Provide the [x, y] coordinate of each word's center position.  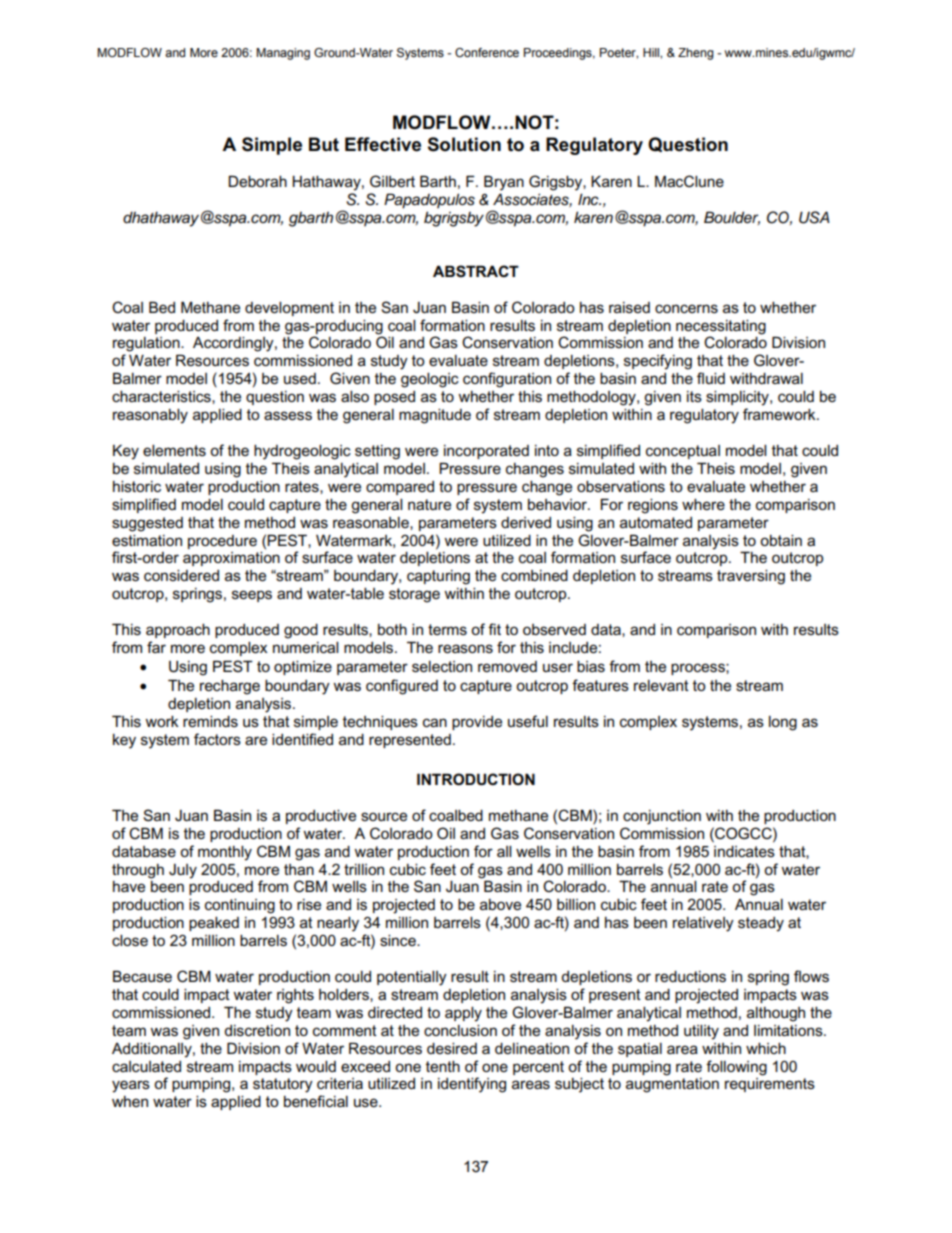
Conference [487, 52]
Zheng [696, 54]
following [736, 1068]
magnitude [435, 416]
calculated [146, 1066]
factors [217, 739]
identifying [472, 1085]
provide [477, 723]
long [783, 723]
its [694, 396]
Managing [283, 54]
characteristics [162, 397]
